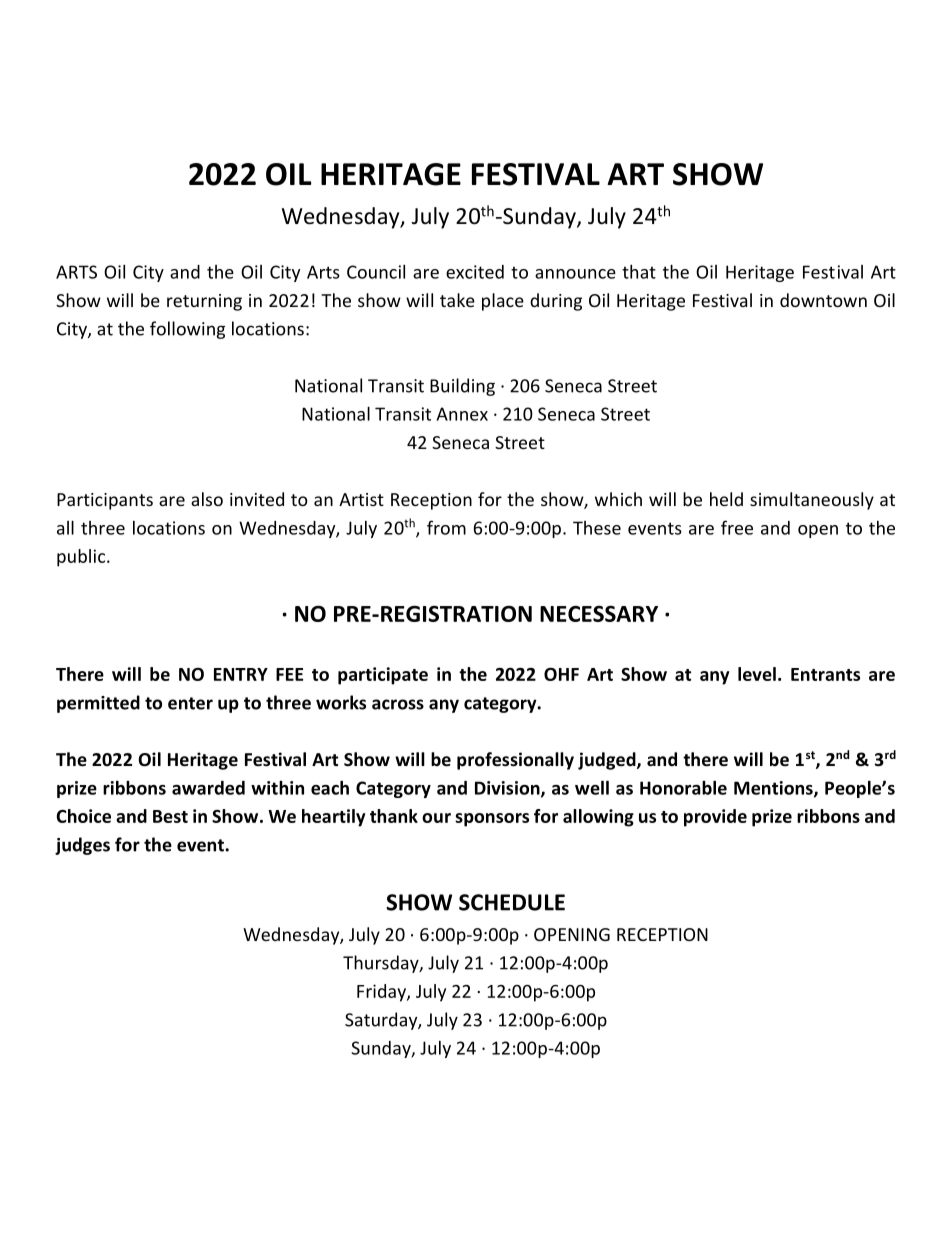 The image size is (952, 1233). What do you see at coordinates (382, 993) in the screenshot?
I see `Friday` at bounding box center [382, 993].
